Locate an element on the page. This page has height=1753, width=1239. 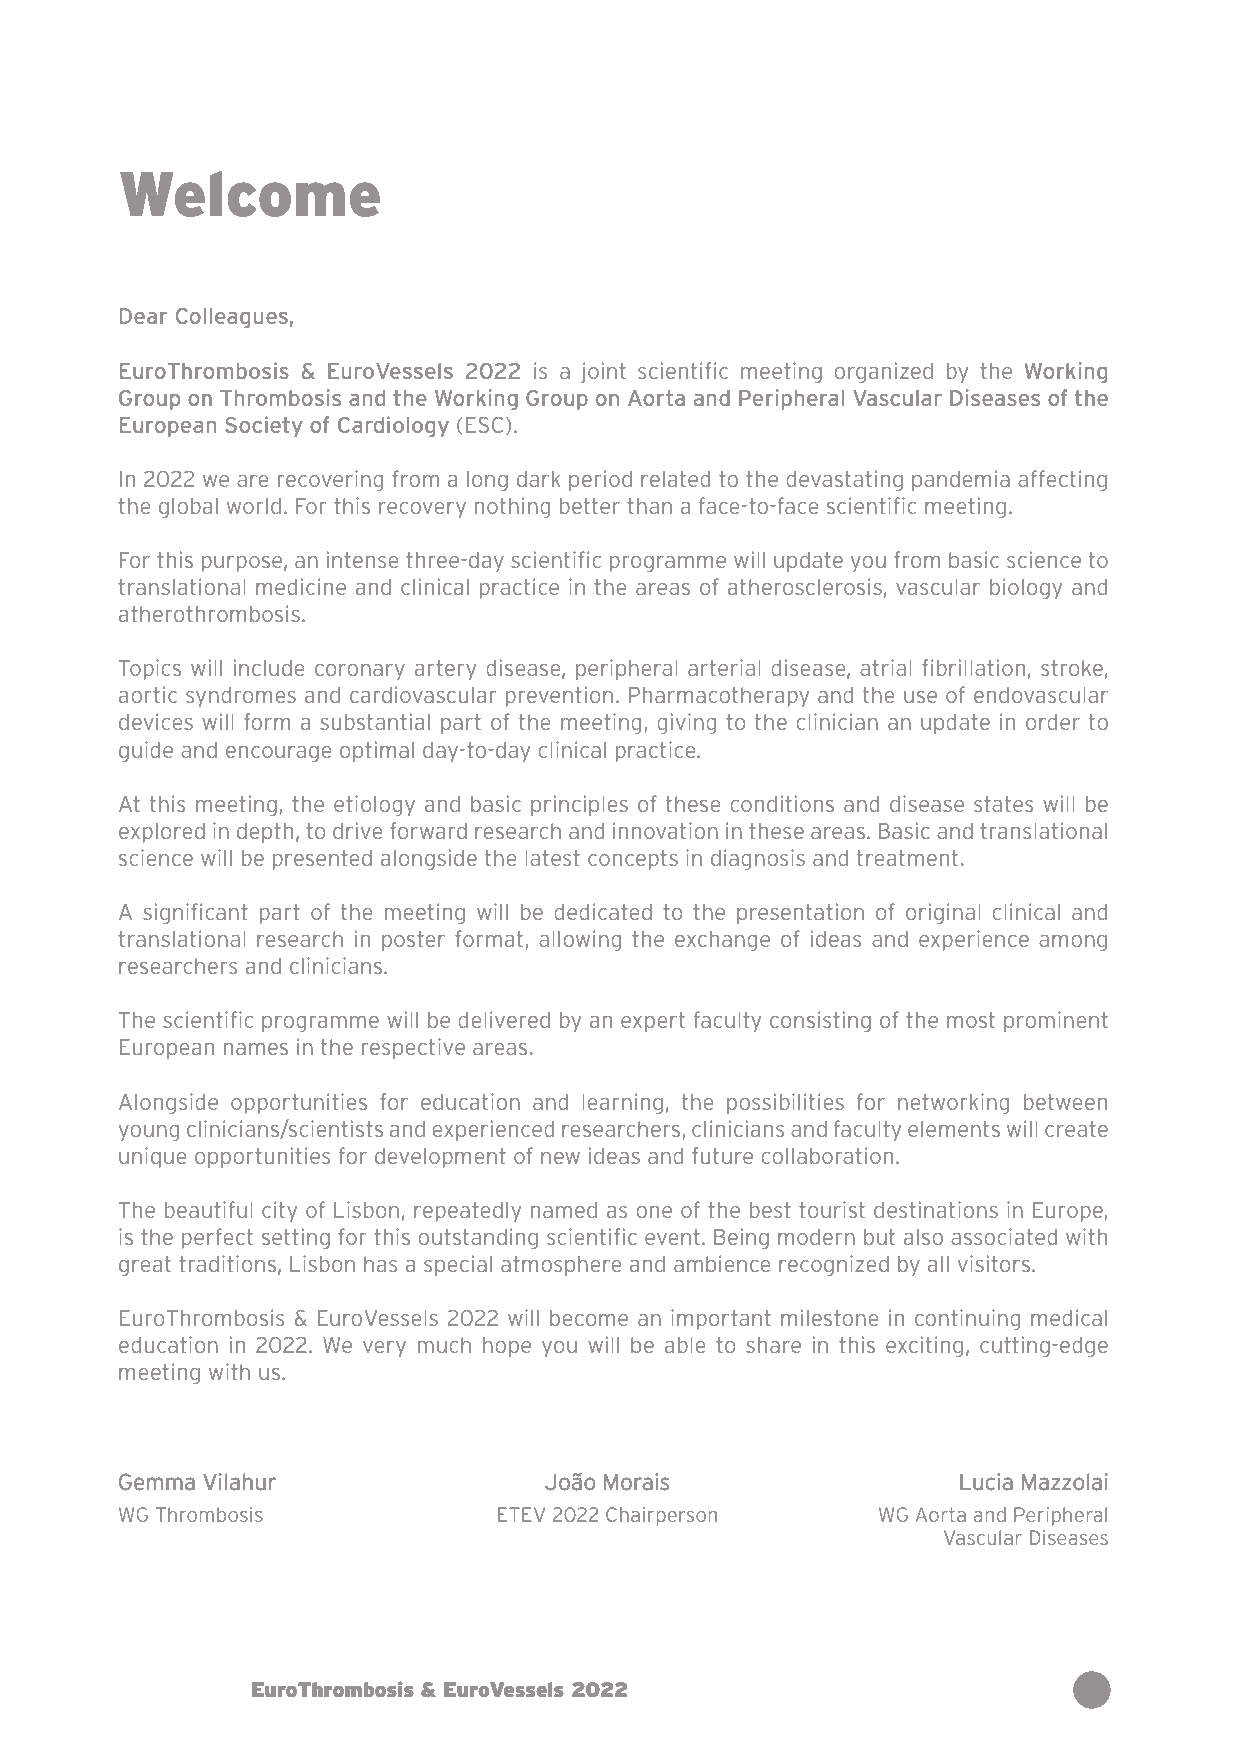
Gemma is located at coordinates (157, 1482).
